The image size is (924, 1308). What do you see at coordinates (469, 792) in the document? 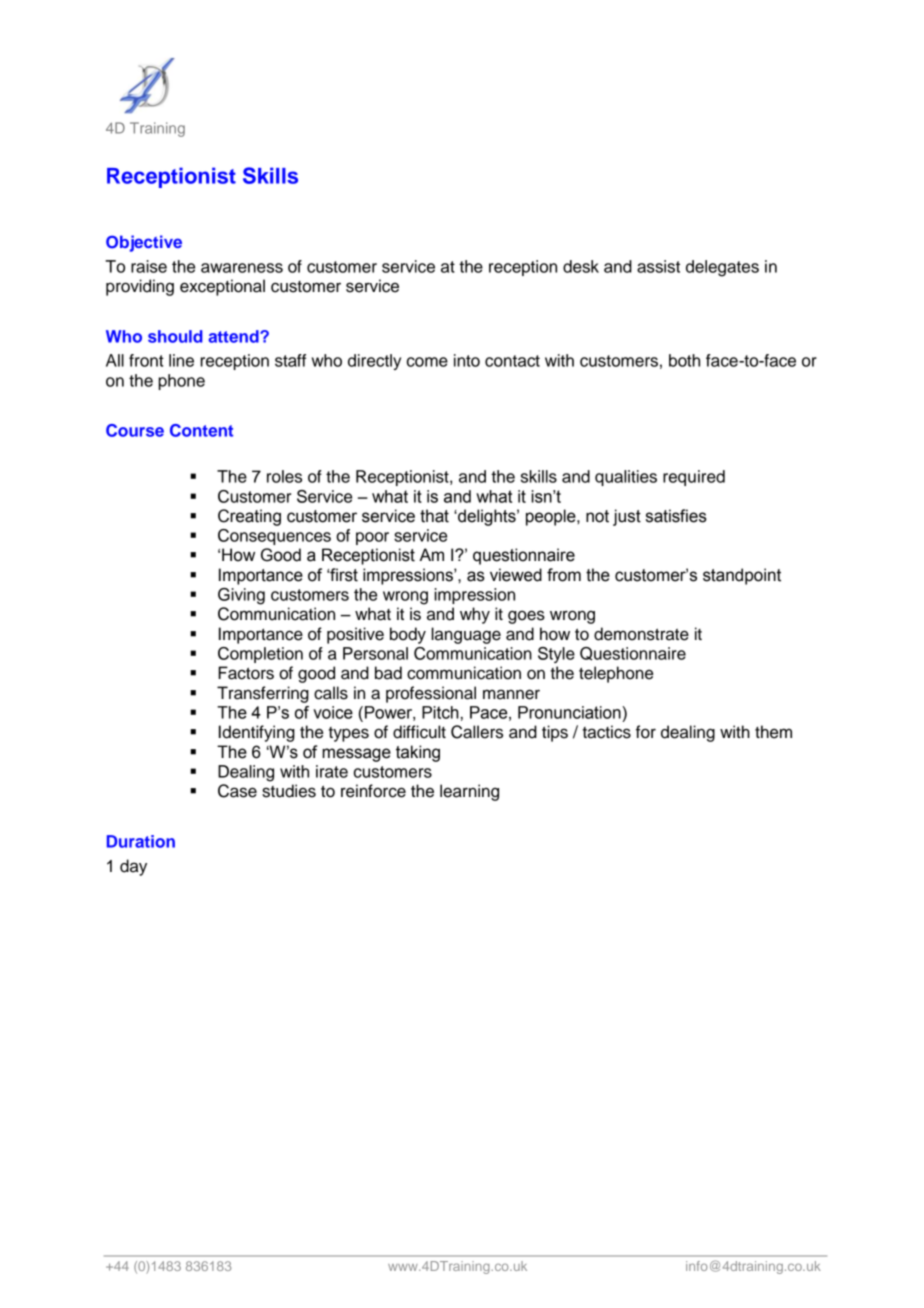
I see `learning` at bounding box center [469, 792].
